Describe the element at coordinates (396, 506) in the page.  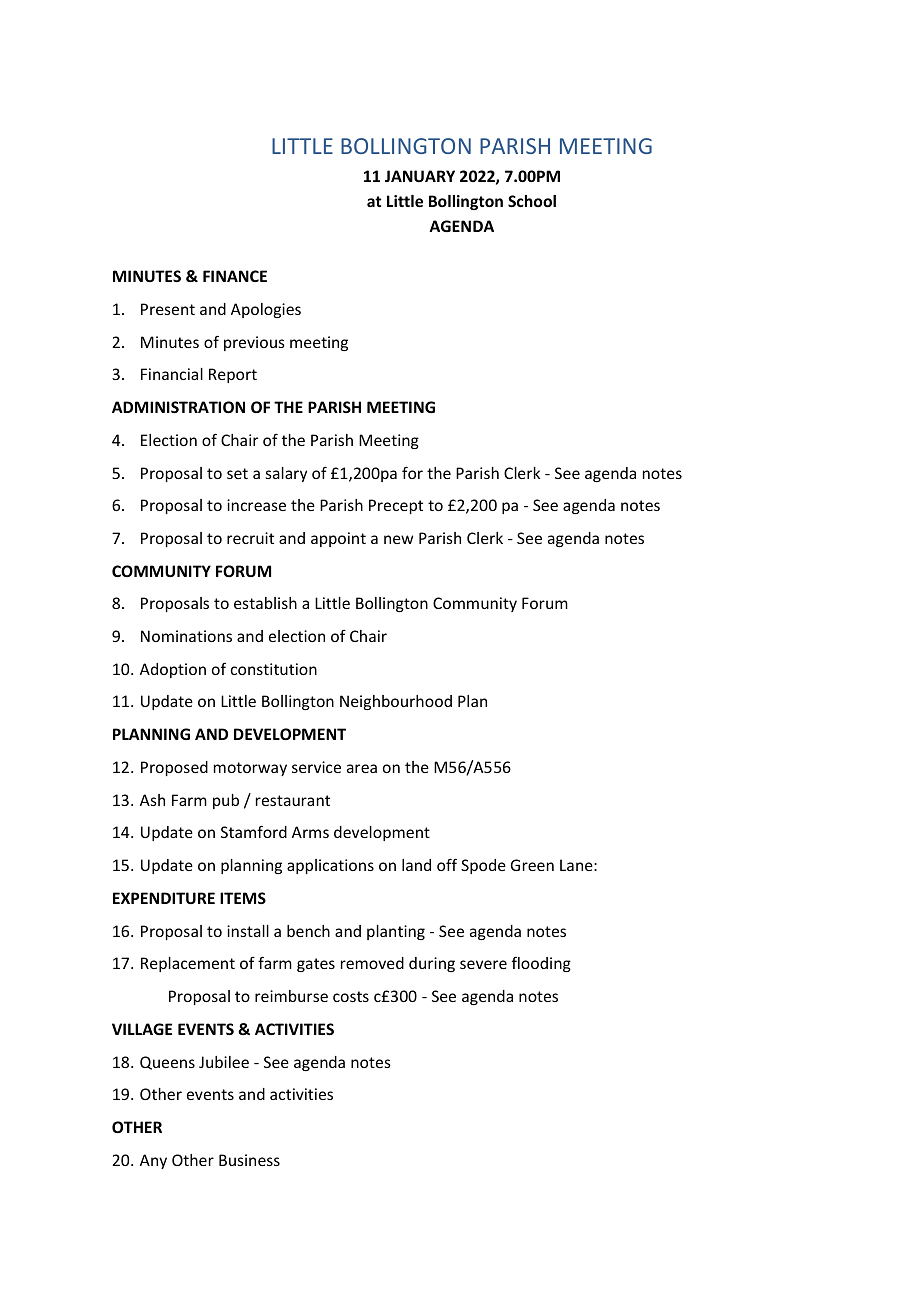
I see `Precept` at that location.
